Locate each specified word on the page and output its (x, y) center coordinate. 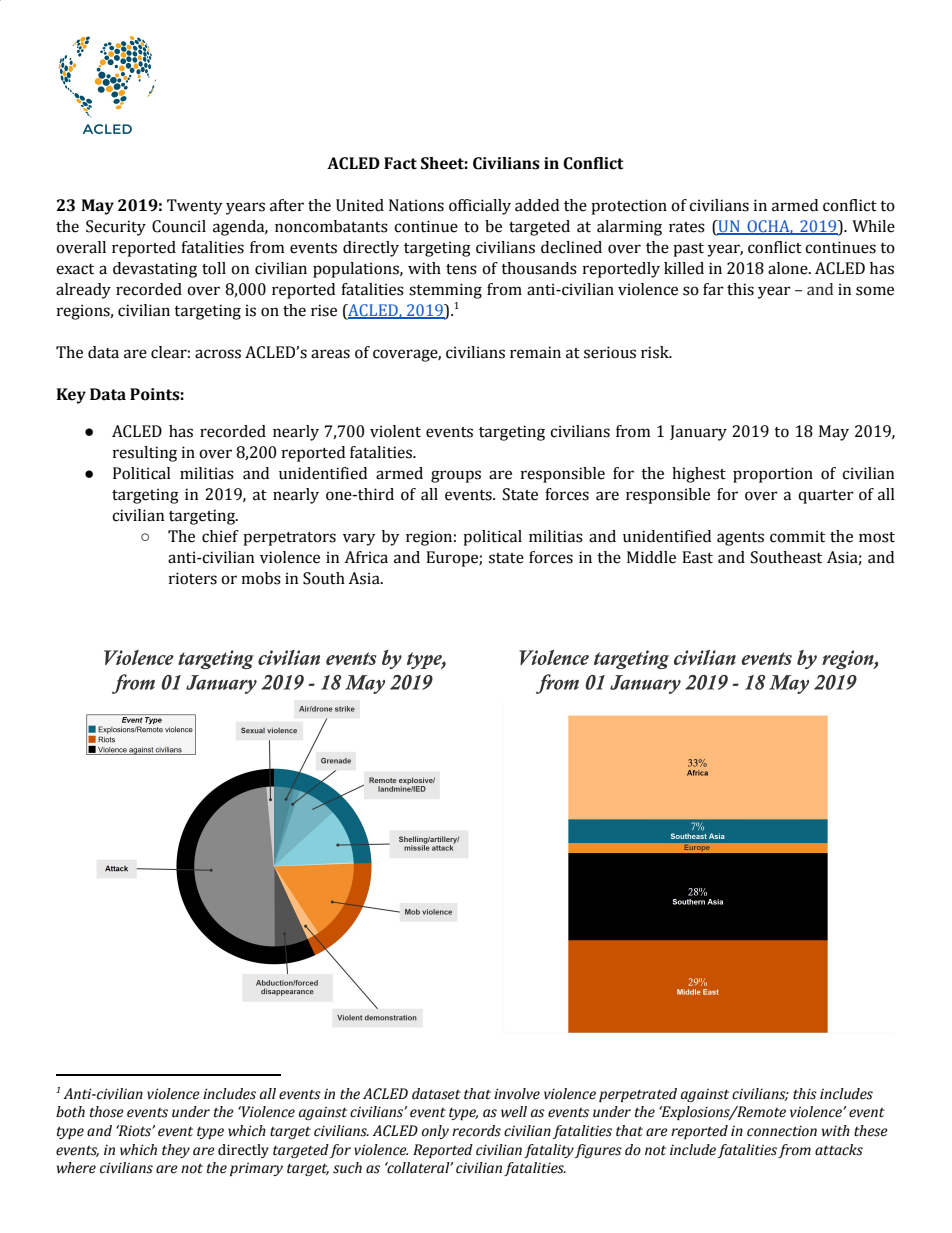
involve (517, 1094)
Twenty (194, 207)
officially (480, 207)
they (176, 1151)
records (476, 1131)
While (873, 226)
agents (740, 539)
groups (456, 476)
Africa (366, 557)
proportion (773, 475)
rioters (193, 578)
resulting (145, 454)
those (107, 1112)
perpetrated (638, 1095)
